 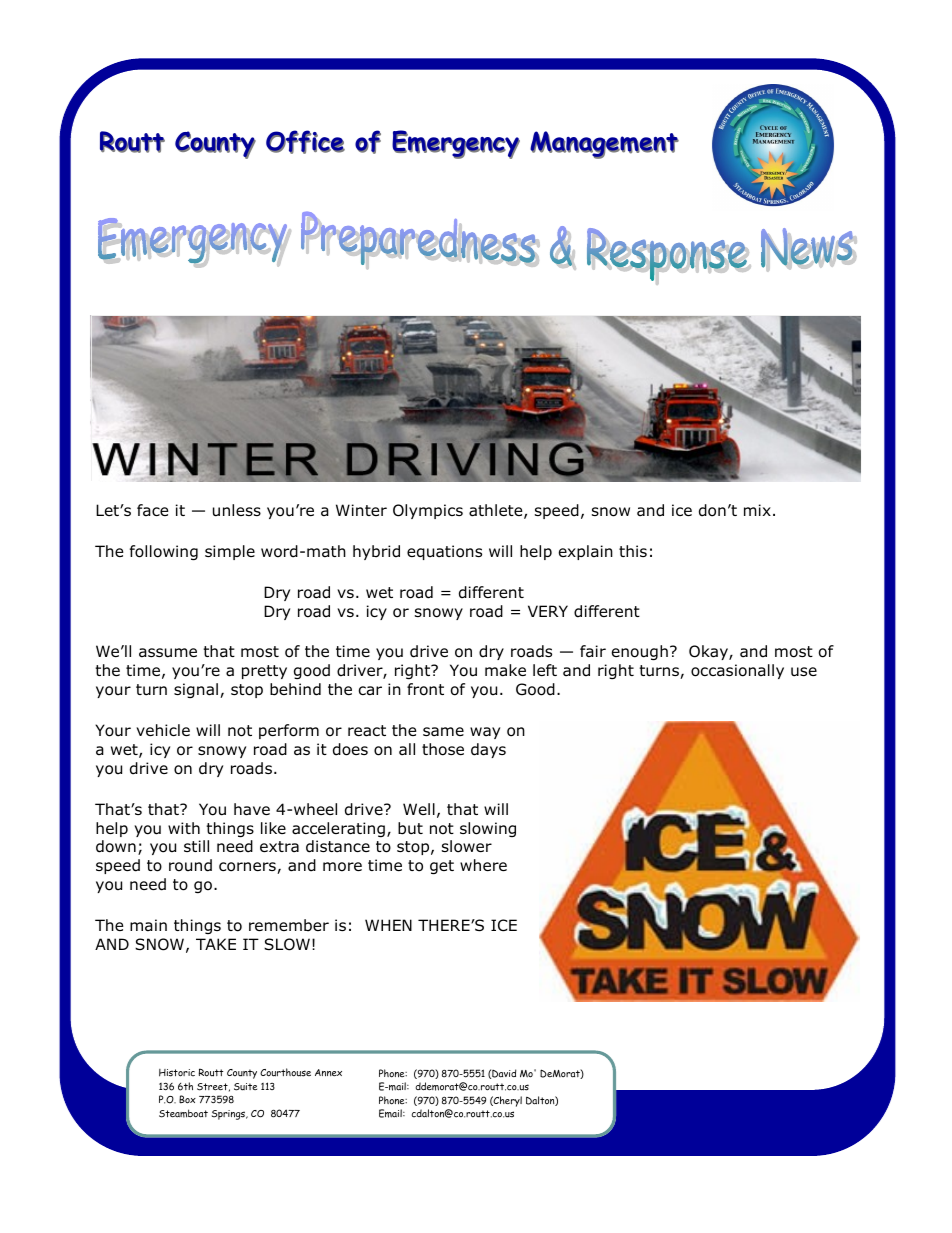 What do you see at coordinates (419, 809) in the screenshot?
I see `Well` at bounding box center [419, 809].
